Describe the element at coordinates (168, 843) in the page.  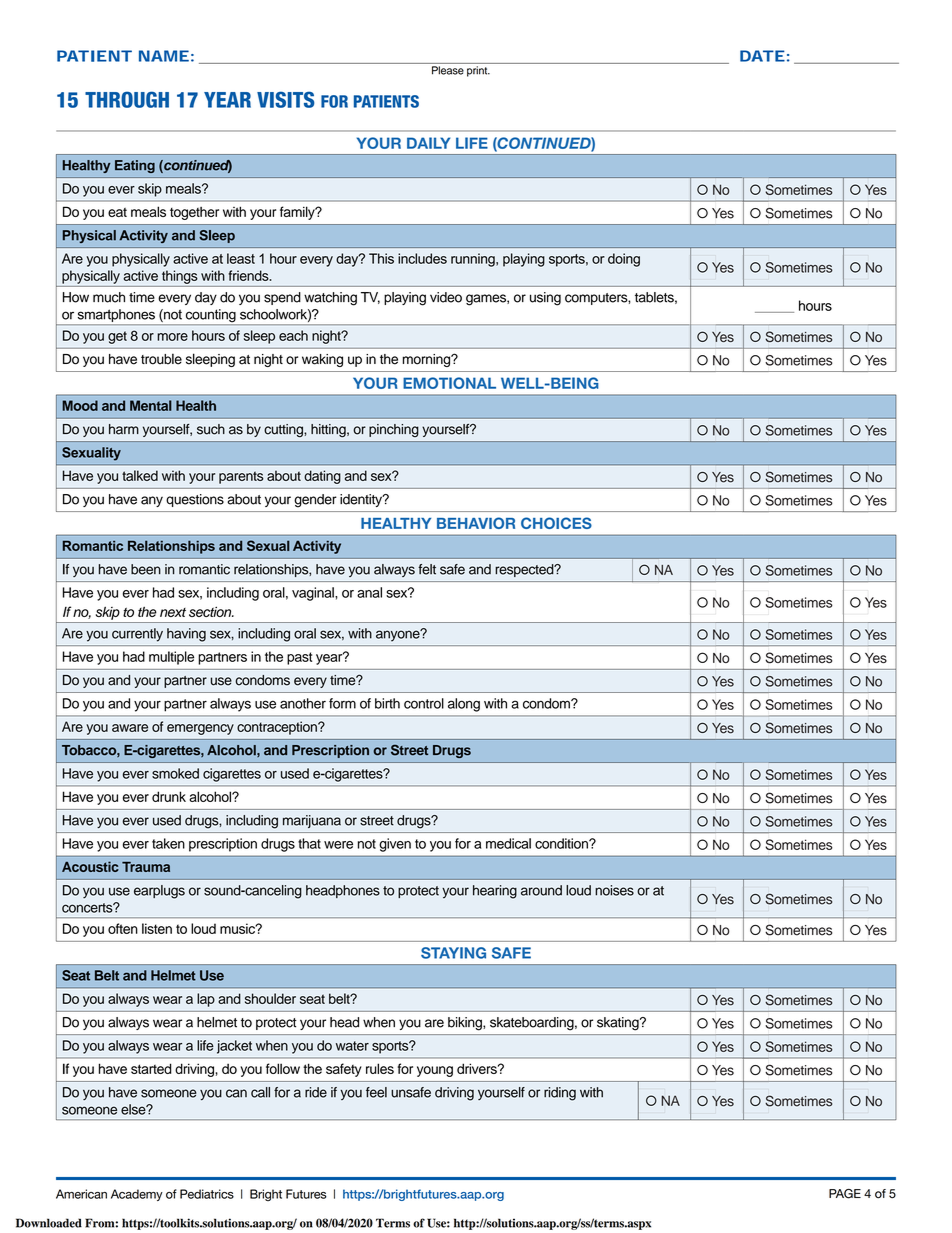
I see `taken` at that location.
